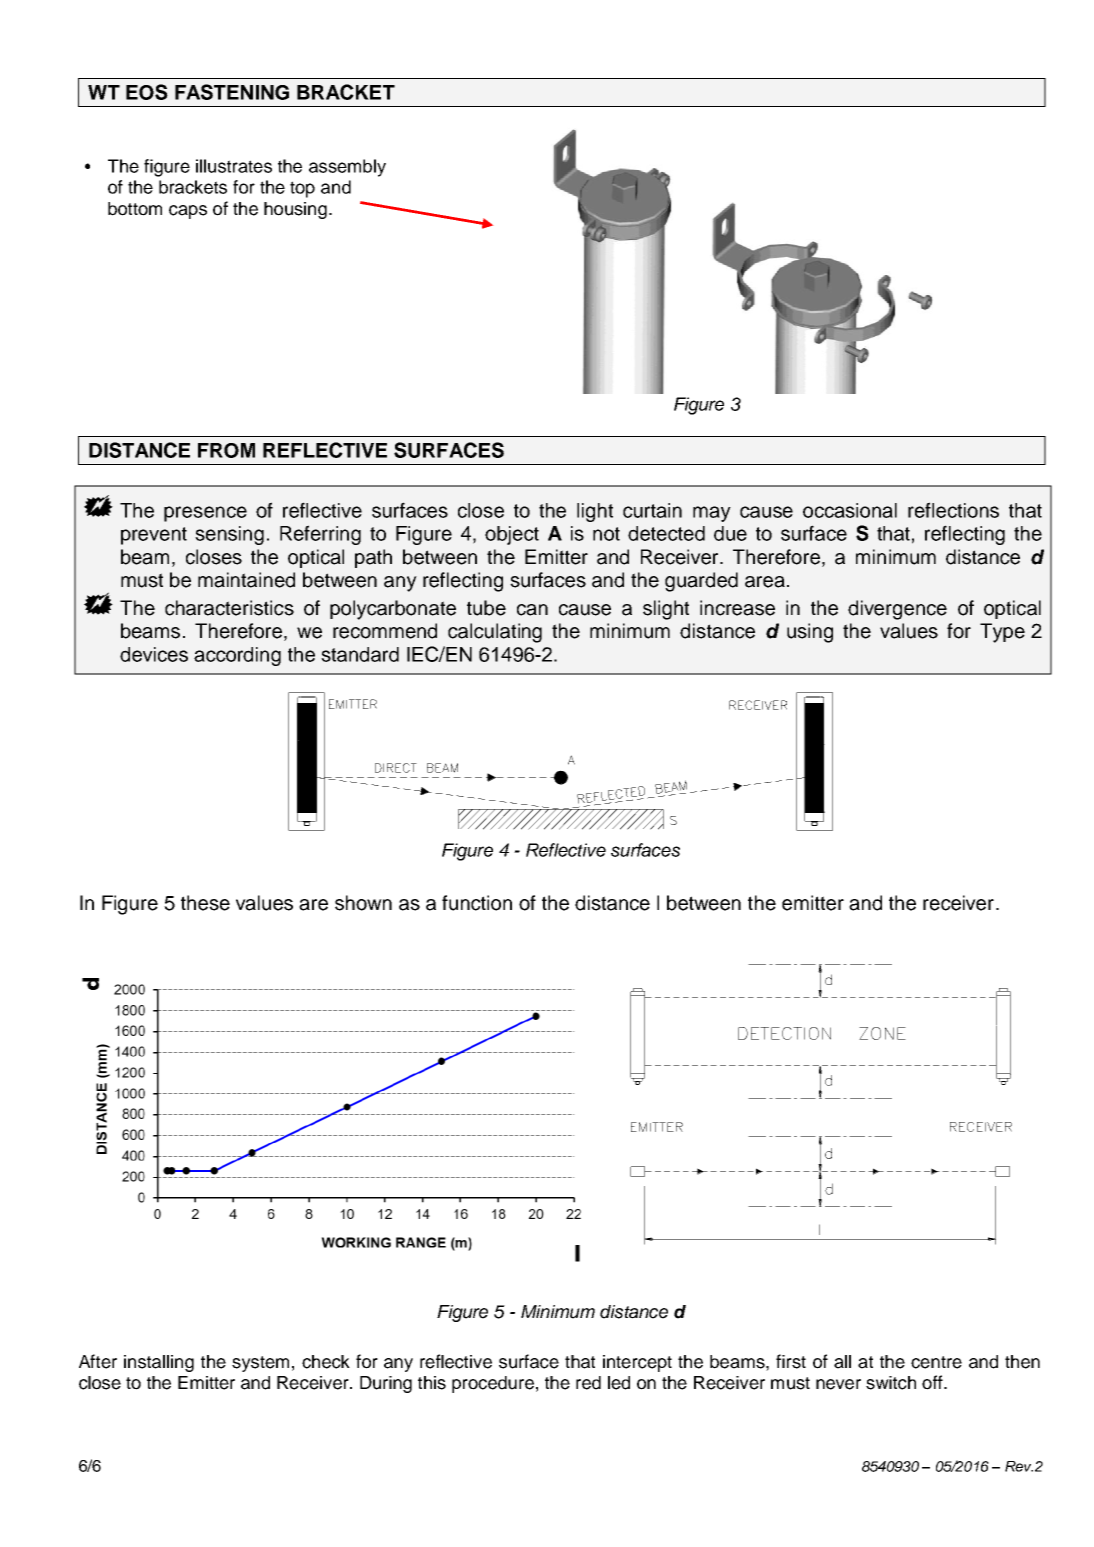 This image has height=1547, width=1094. I want to click on illustrates, so click(234, 166).
